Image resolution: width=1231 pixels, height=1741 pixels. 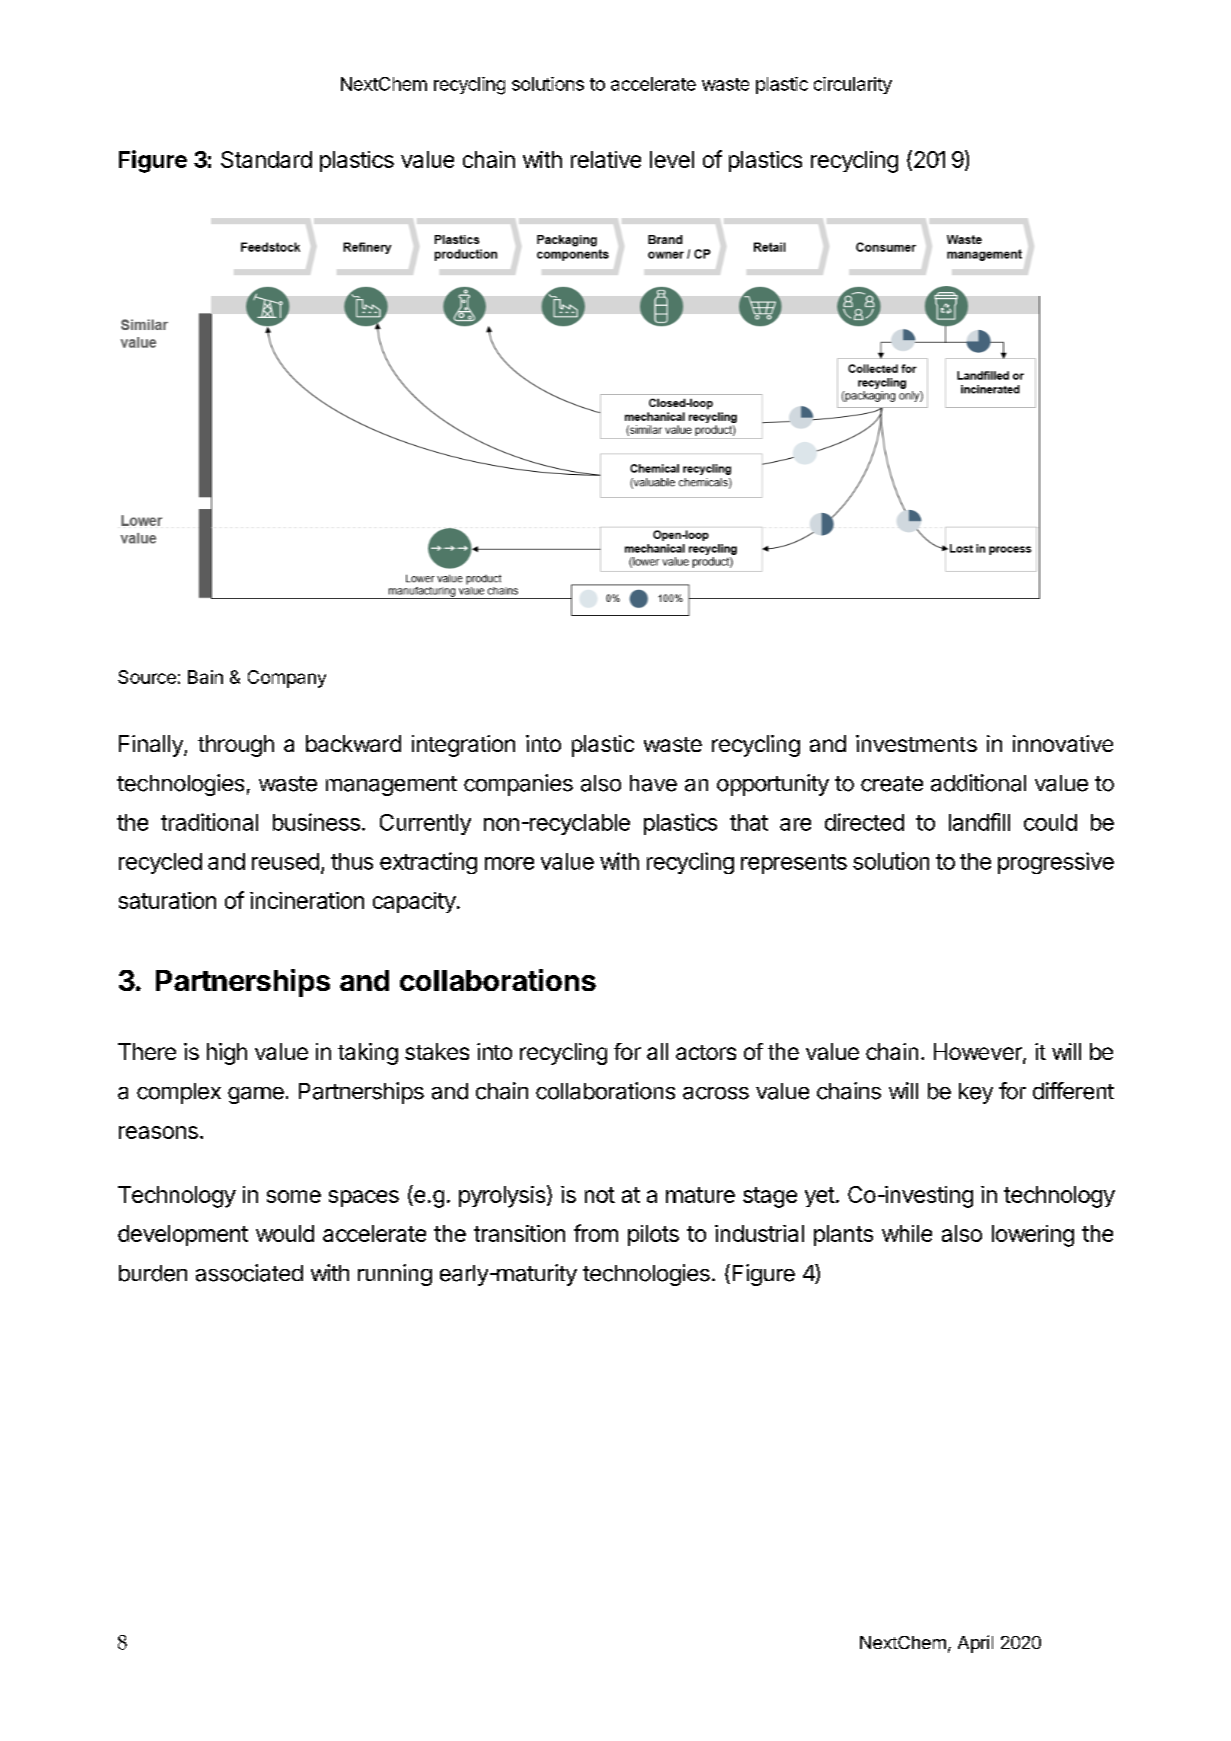 I want to click on relative, so click(x=606, y=159).
